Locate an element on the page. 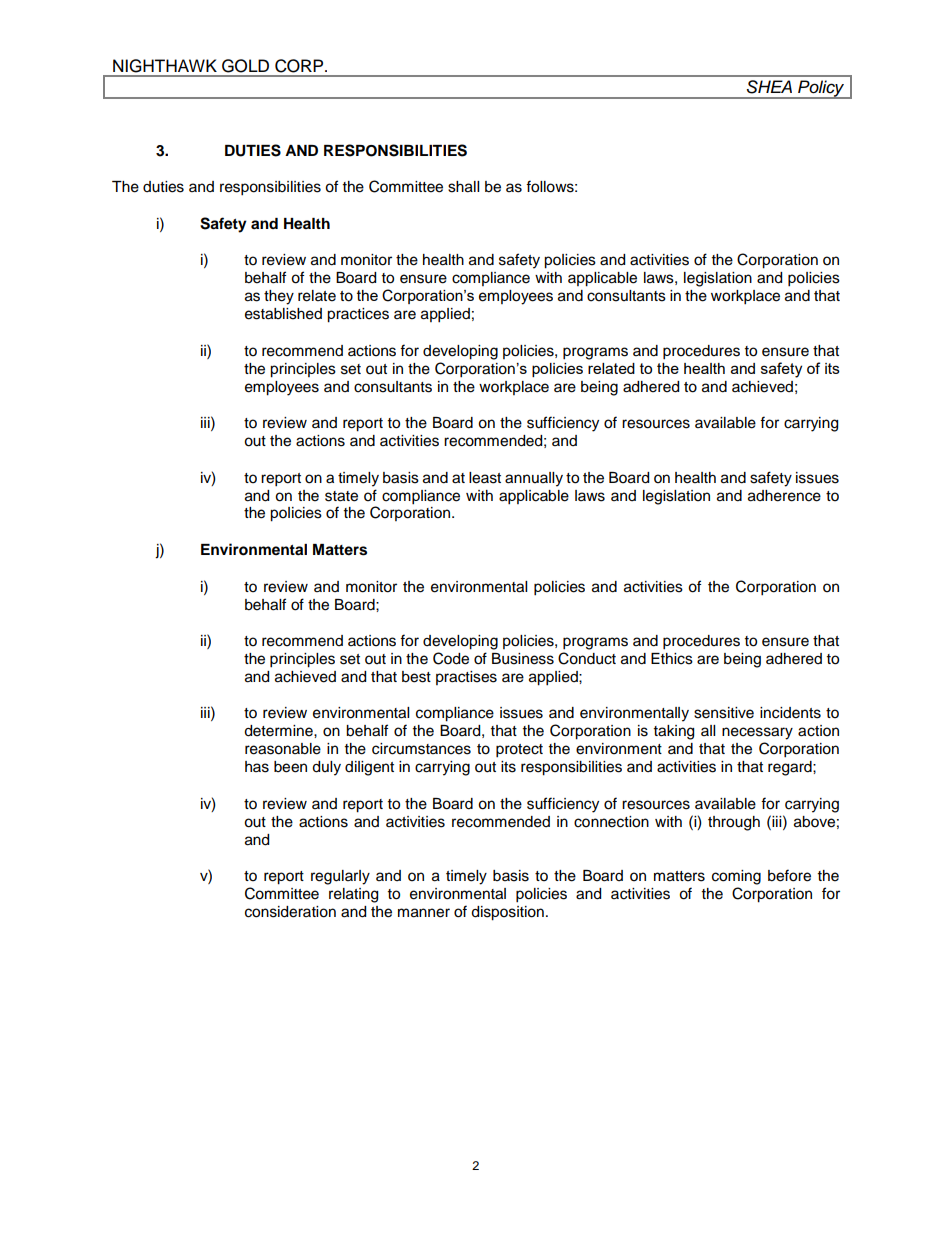 The width and height of the page is (952, 1233). annually is located at coordinates (534, 479).
